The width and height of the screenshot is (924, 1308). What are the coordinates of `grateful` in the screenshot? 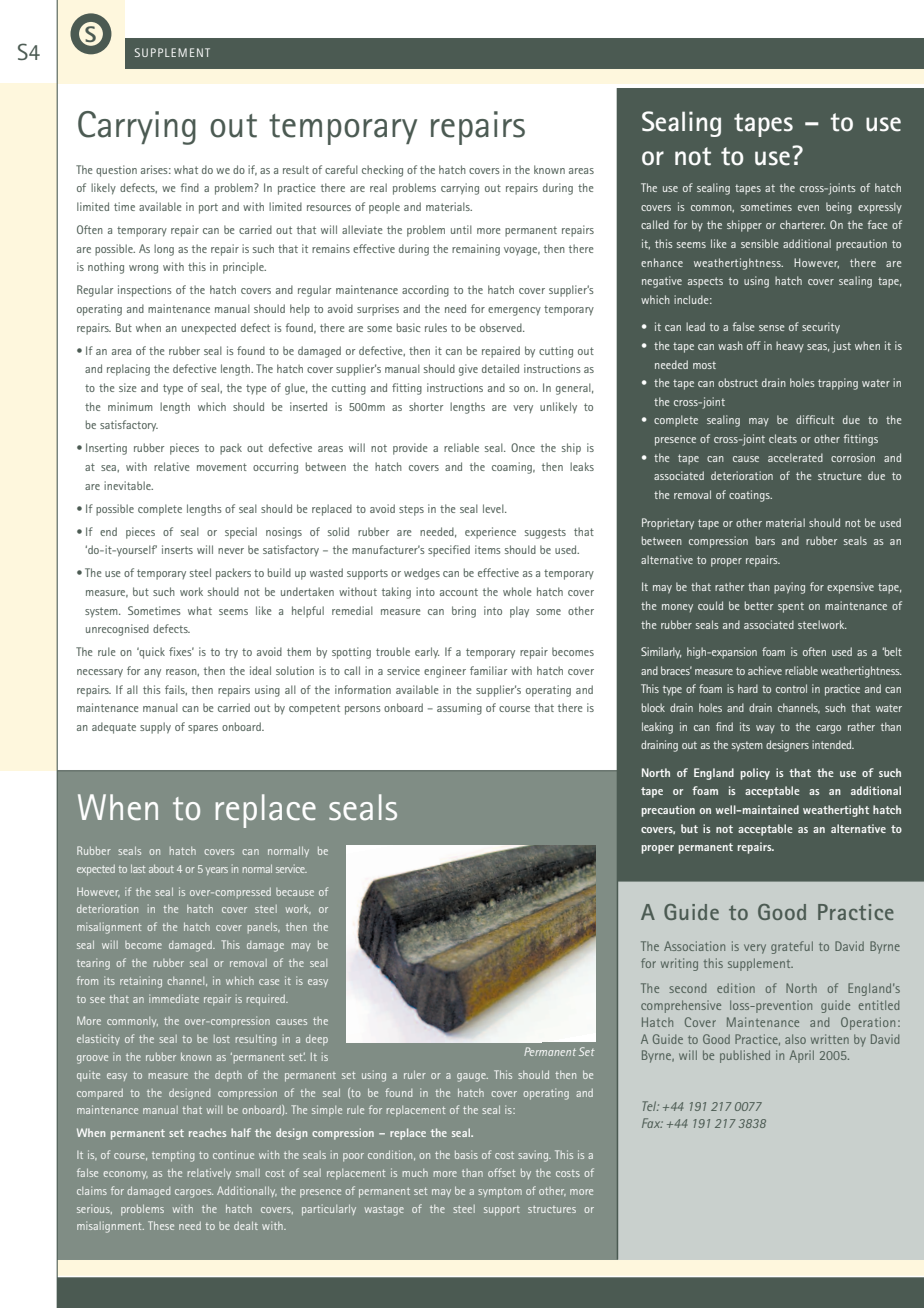 It's located at (792, 947).
